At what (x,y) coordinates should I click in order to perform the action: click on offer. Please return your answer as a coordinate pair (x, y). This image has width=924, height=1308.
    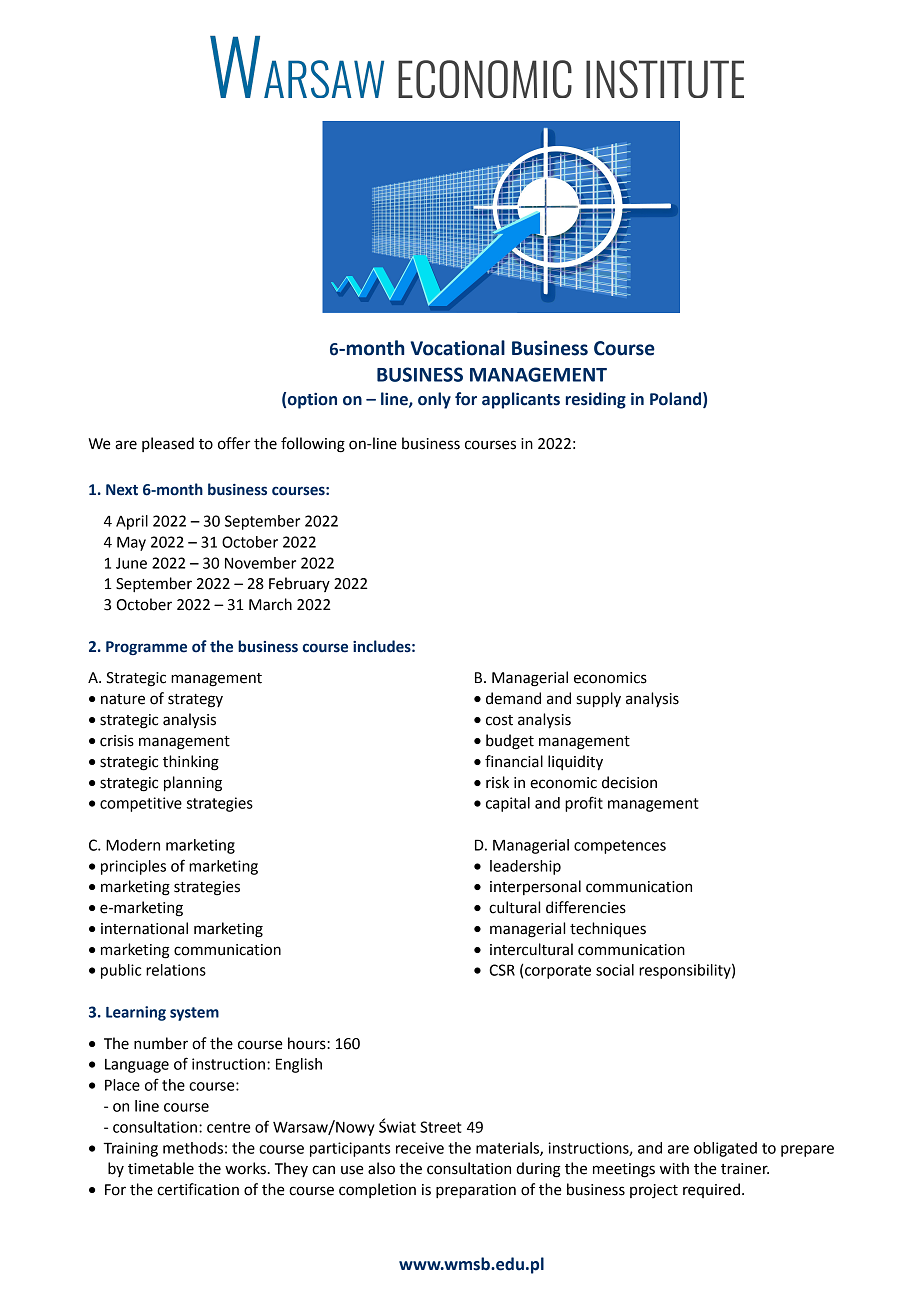
    Looking at the image, I should click on (234, 443).
